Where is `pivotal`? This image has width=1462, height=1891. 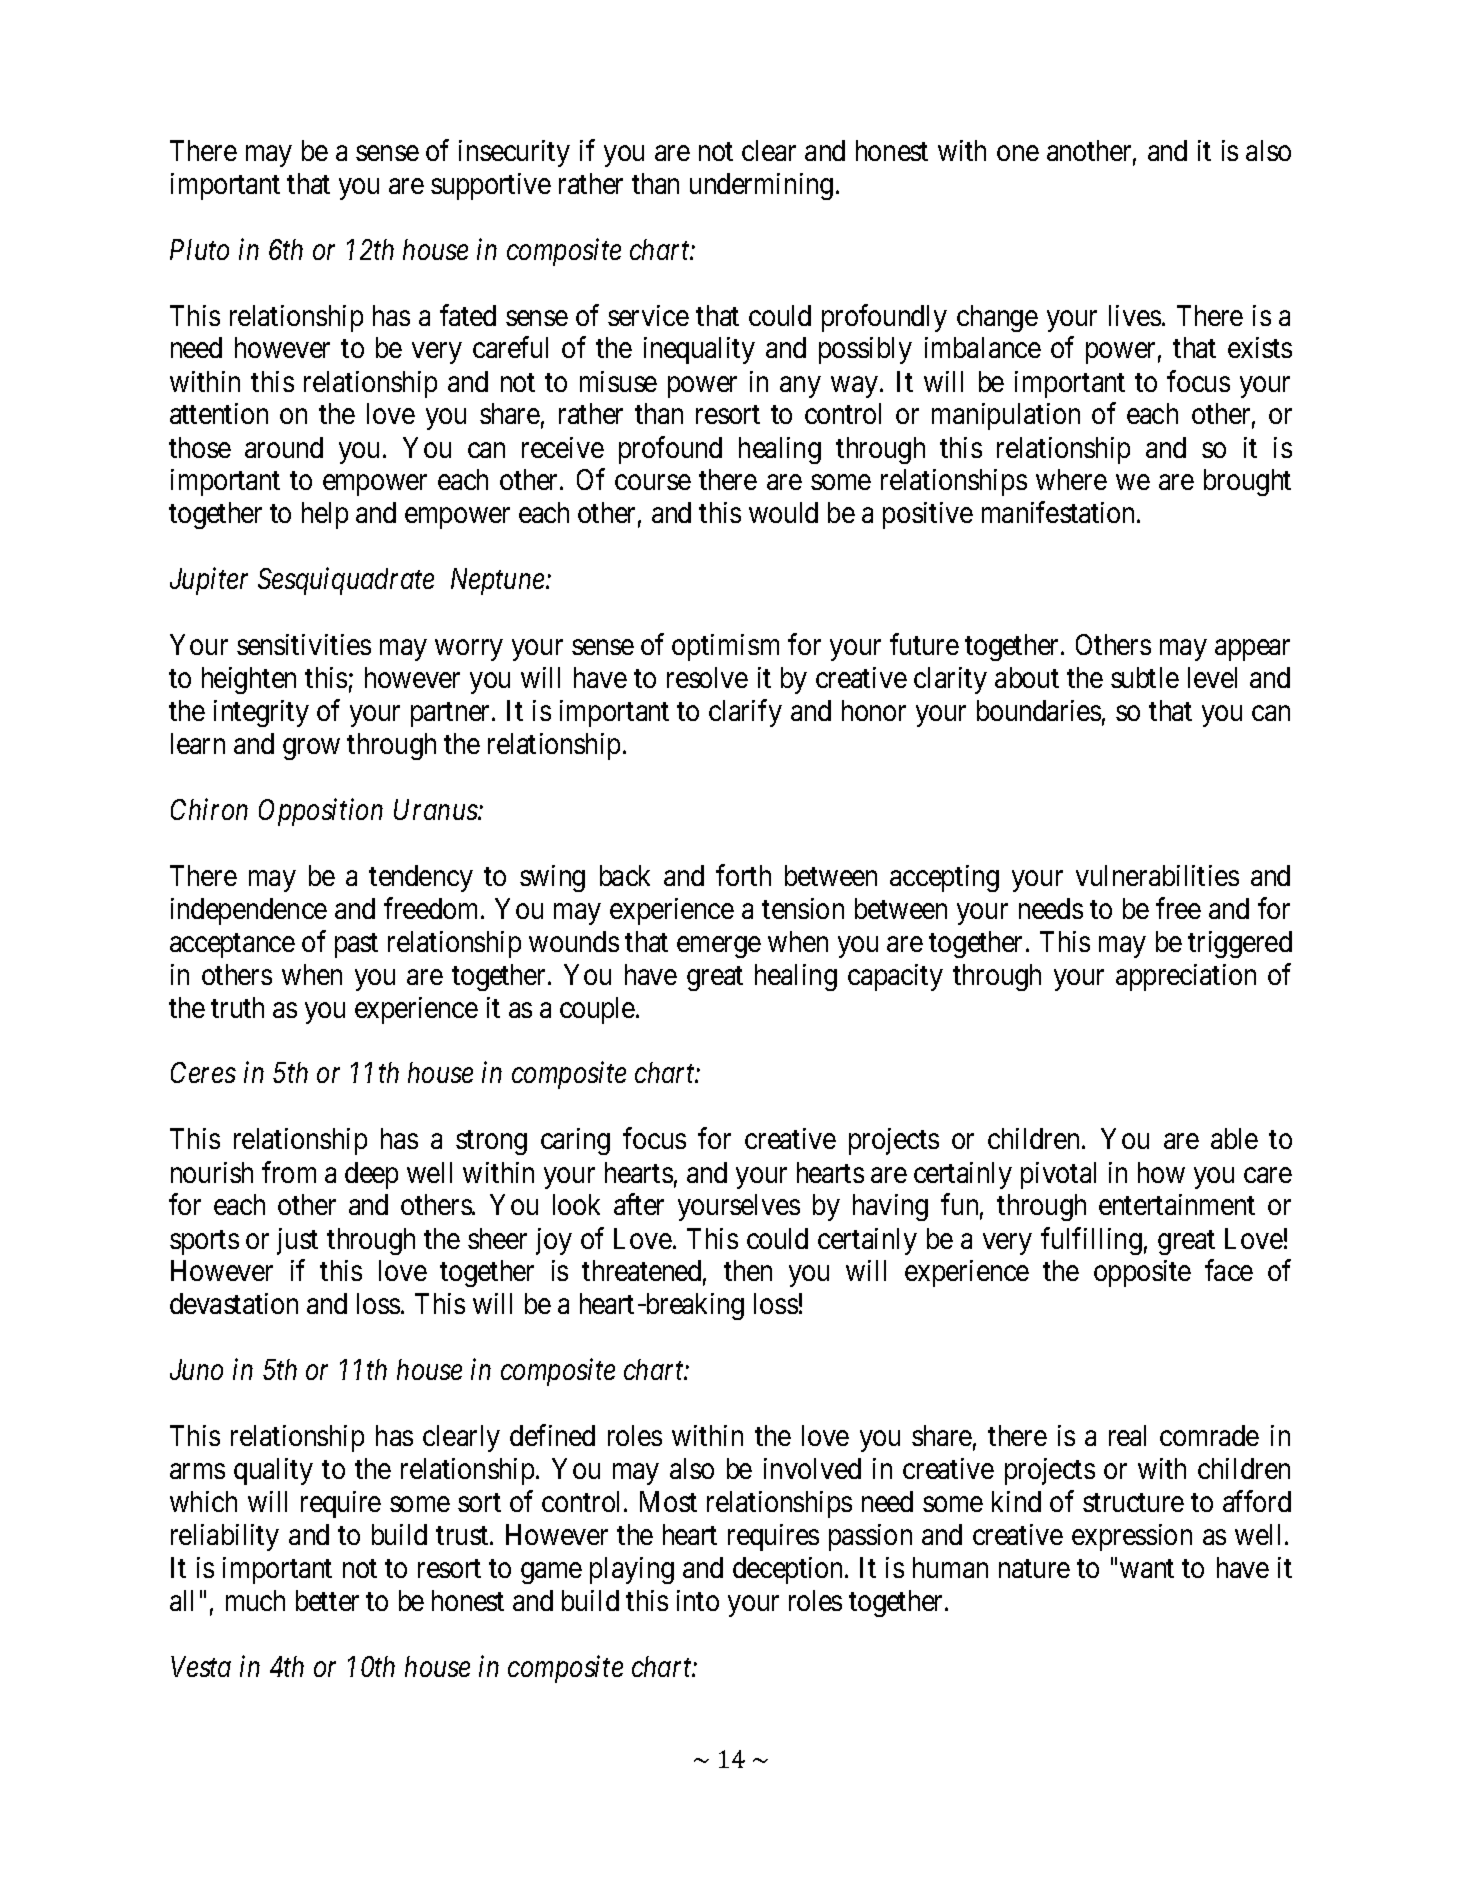
pivotal is located at coordinates (1058, 1175).
